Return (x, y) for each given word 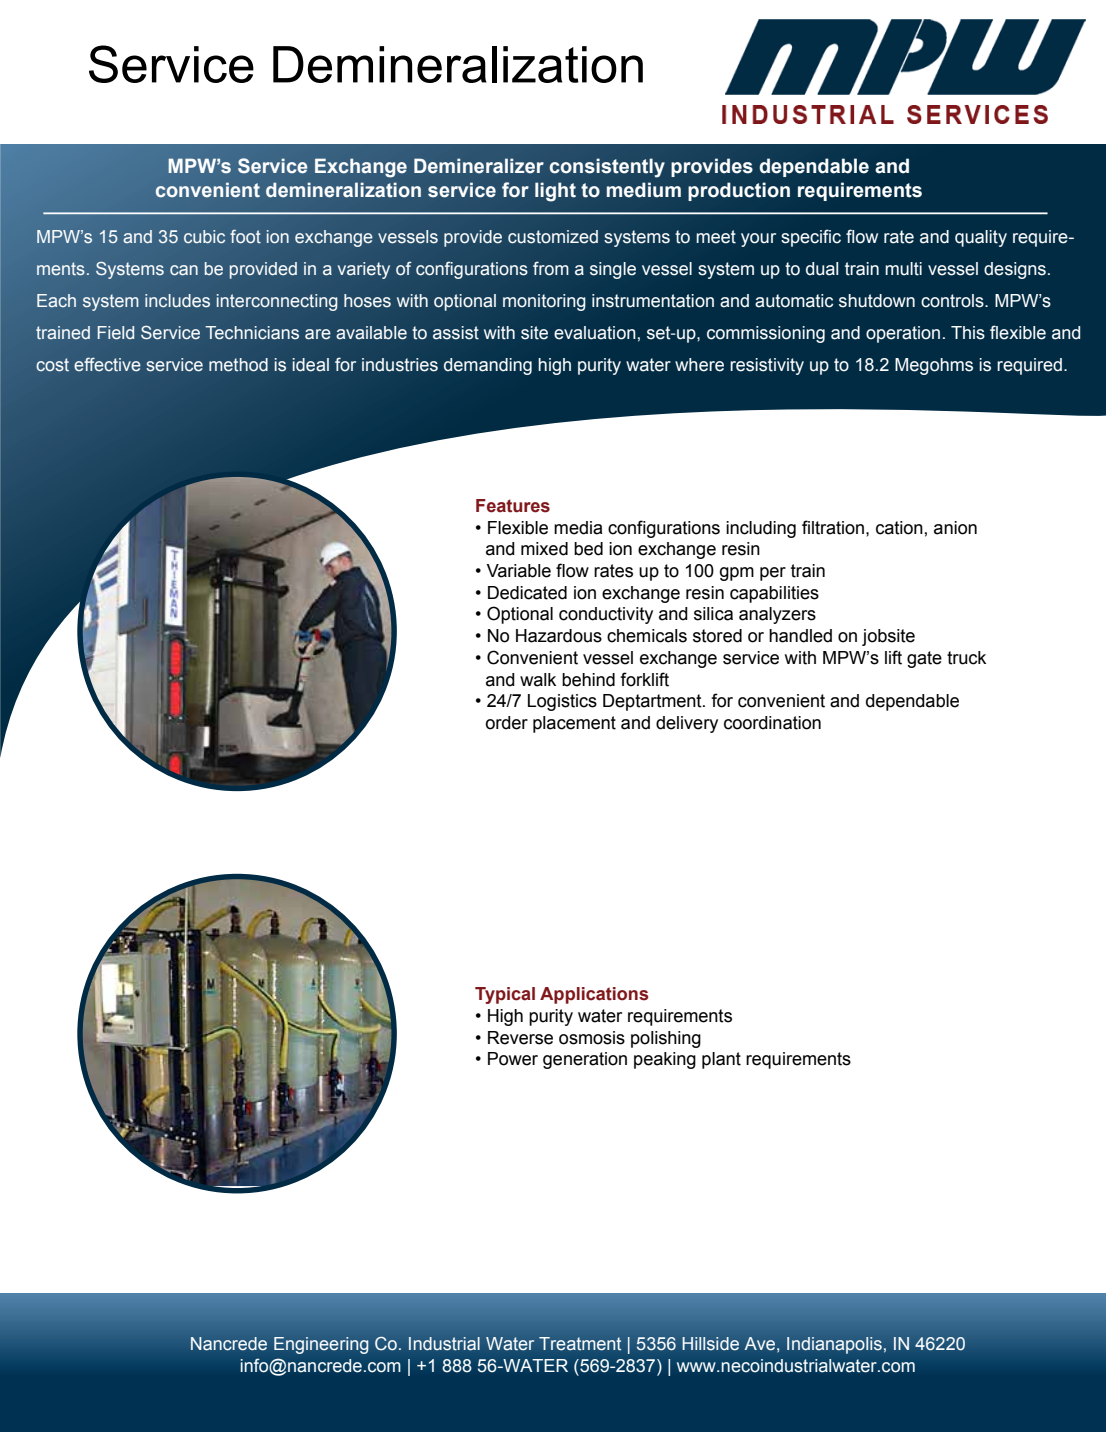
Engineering (321, 1345)
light (555, 192)
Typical (505, 995)
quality (981, 238)
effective (107, 364)
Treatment (580, 1343)
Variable (518, 571)
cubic (204, 236)
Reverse (520, 1038)
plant (721, 1060)
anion (955, 528)
